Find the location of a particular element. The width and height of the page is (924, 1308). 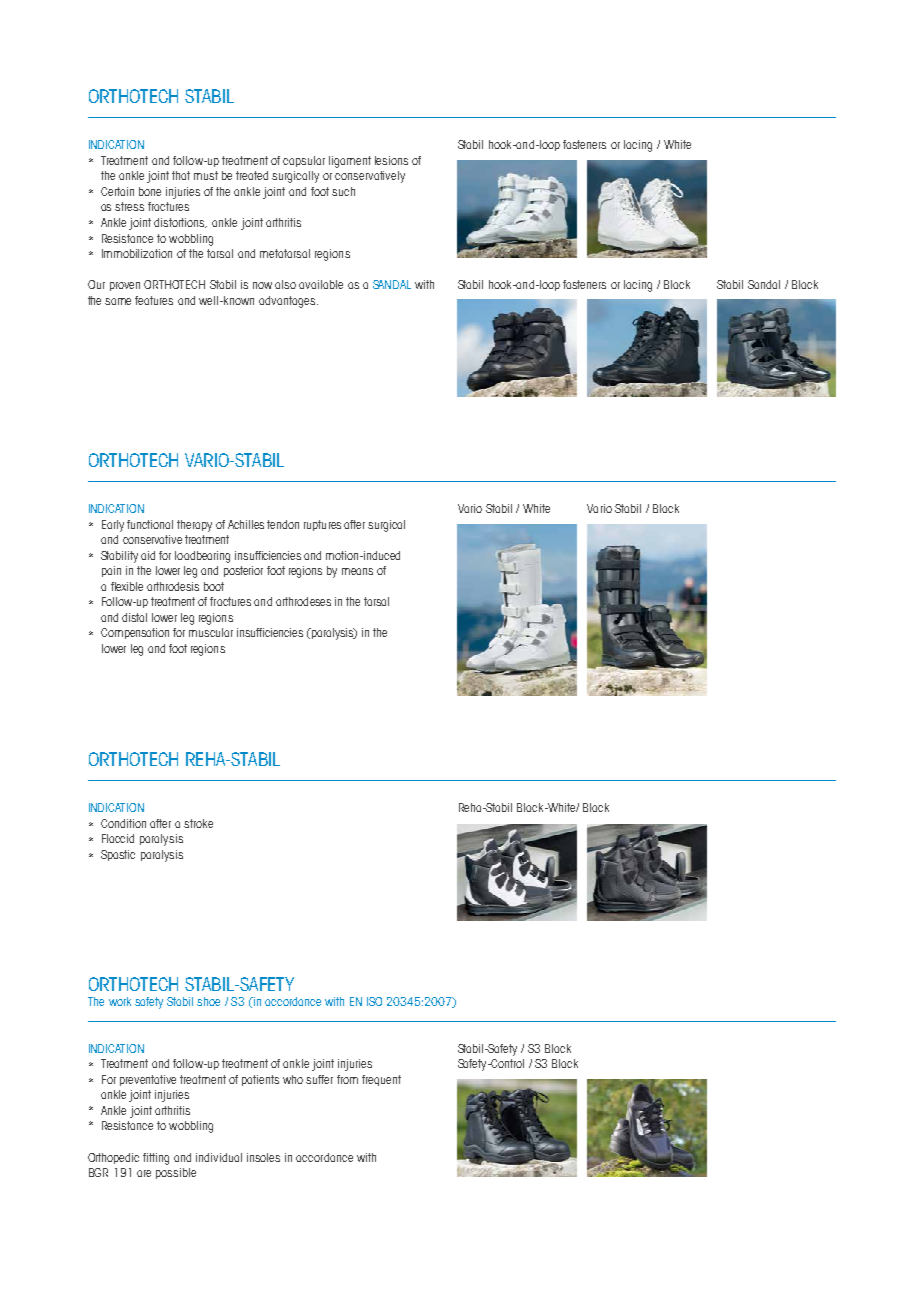

same is located at coordinates (118, 301).
